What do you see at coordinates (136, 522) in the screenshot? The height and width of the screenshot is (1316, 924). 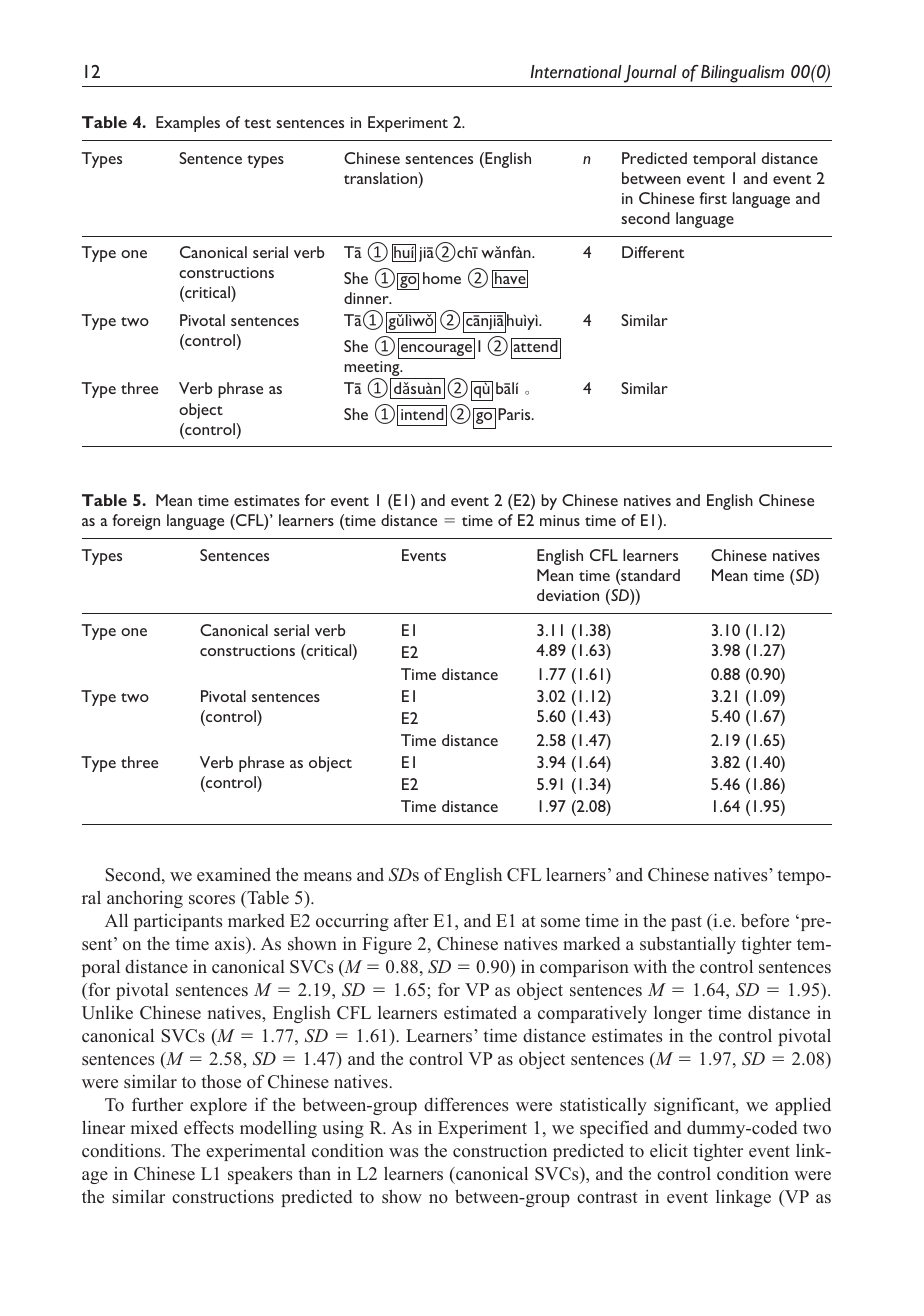 I see `foreign` at bounding box center [136, 522].
